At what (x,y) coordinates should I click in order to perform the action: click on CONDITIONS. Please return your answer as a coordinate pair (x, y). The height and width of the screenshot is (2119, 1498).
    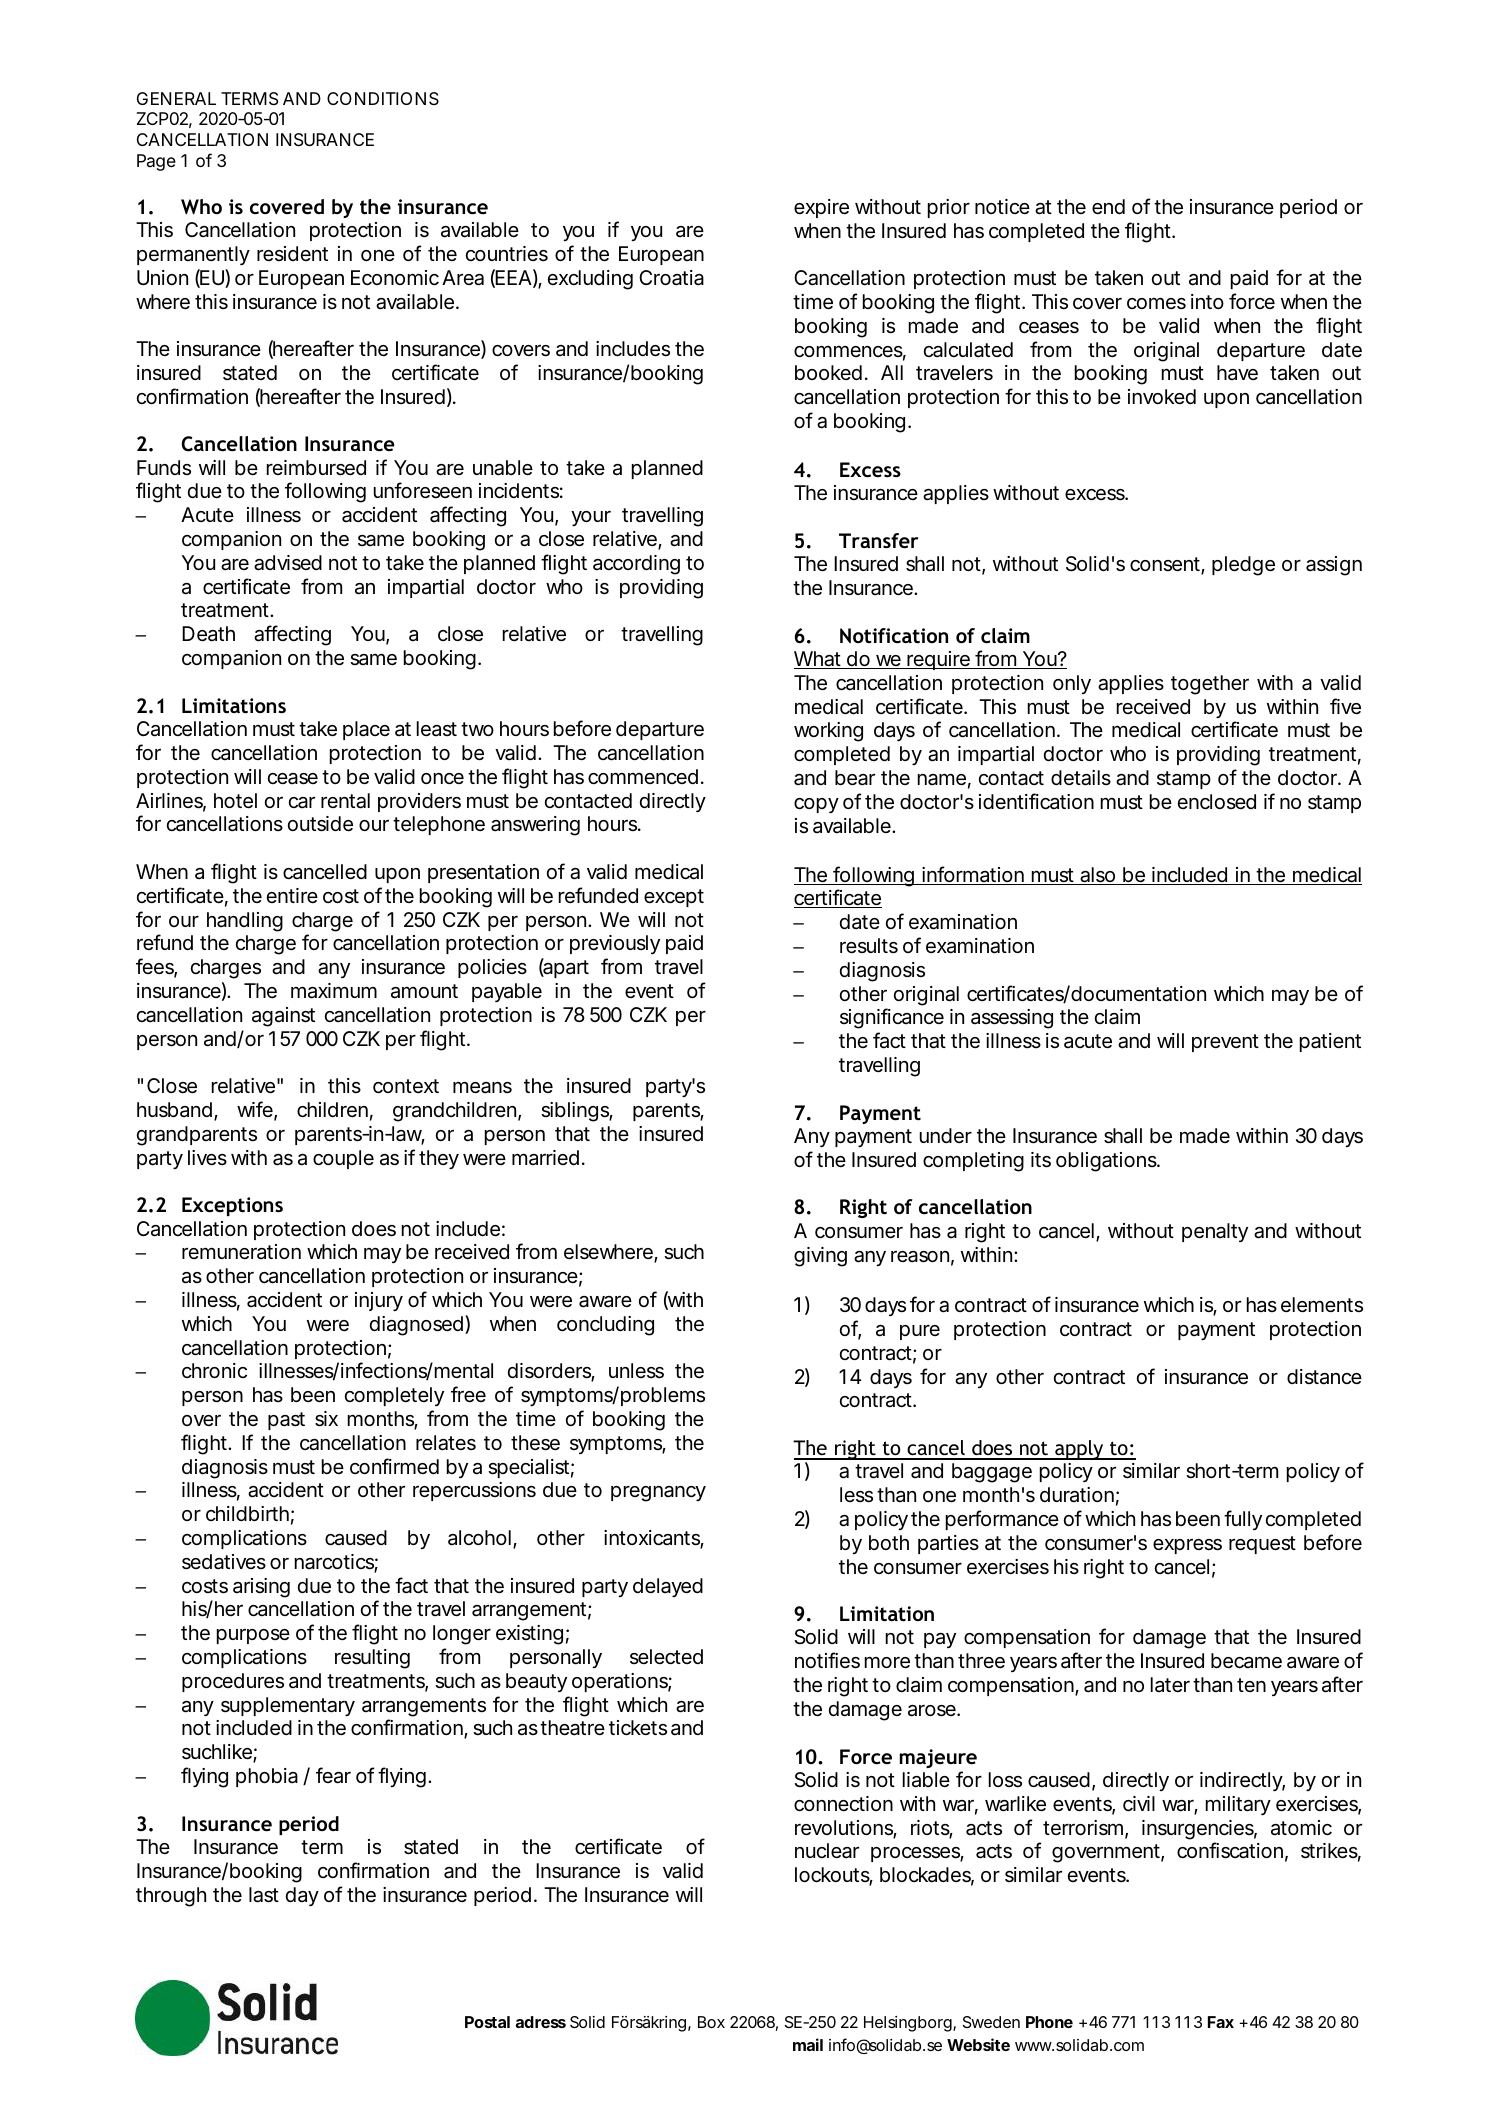
    Looking at the image, I should click on (383, 98).
